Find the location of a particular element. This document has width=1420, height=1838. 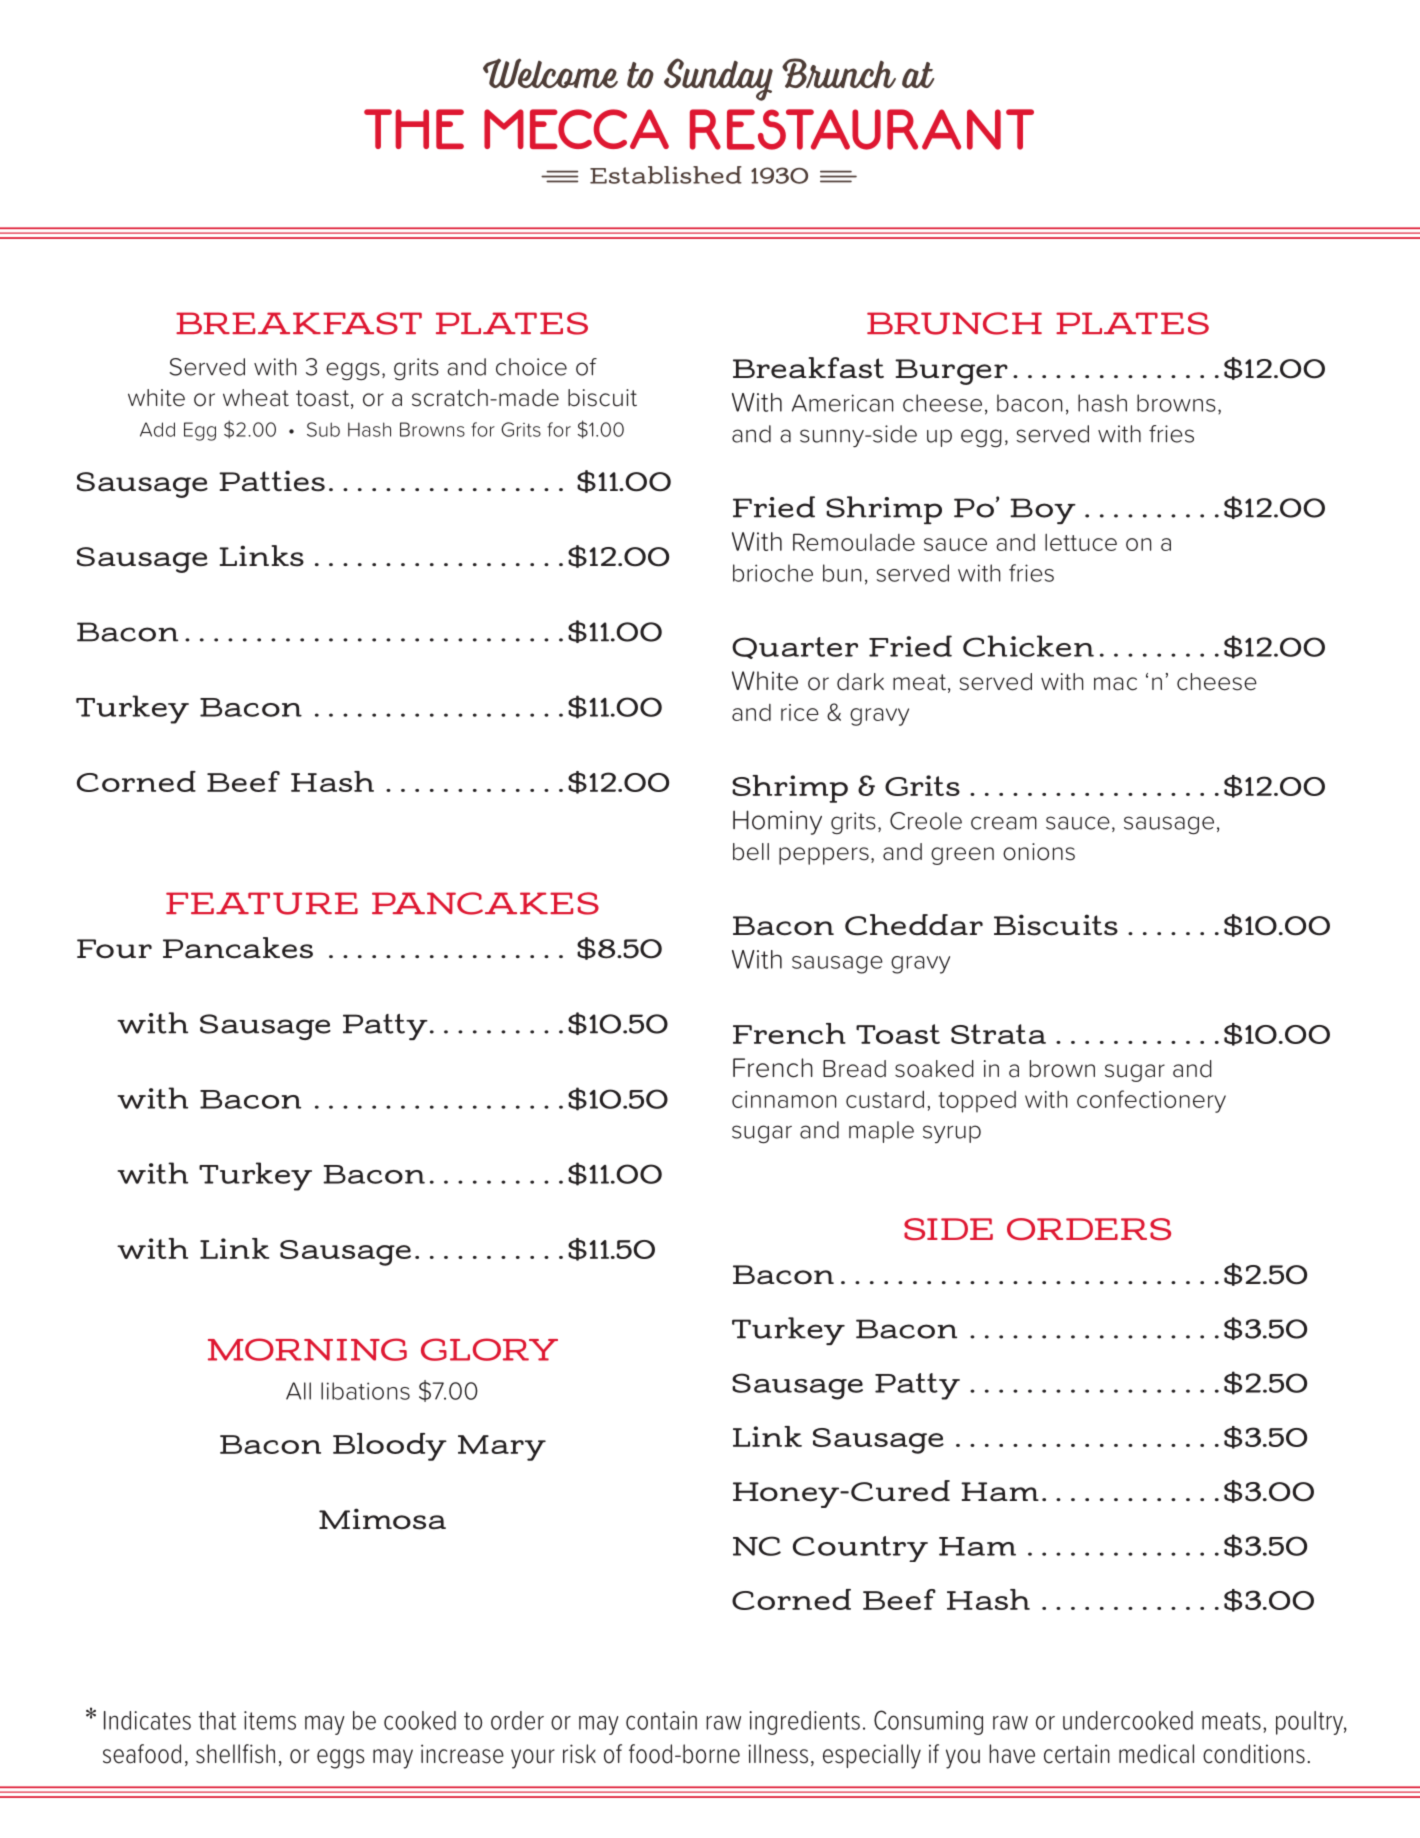

bell is located at coordinates (751, 852).
